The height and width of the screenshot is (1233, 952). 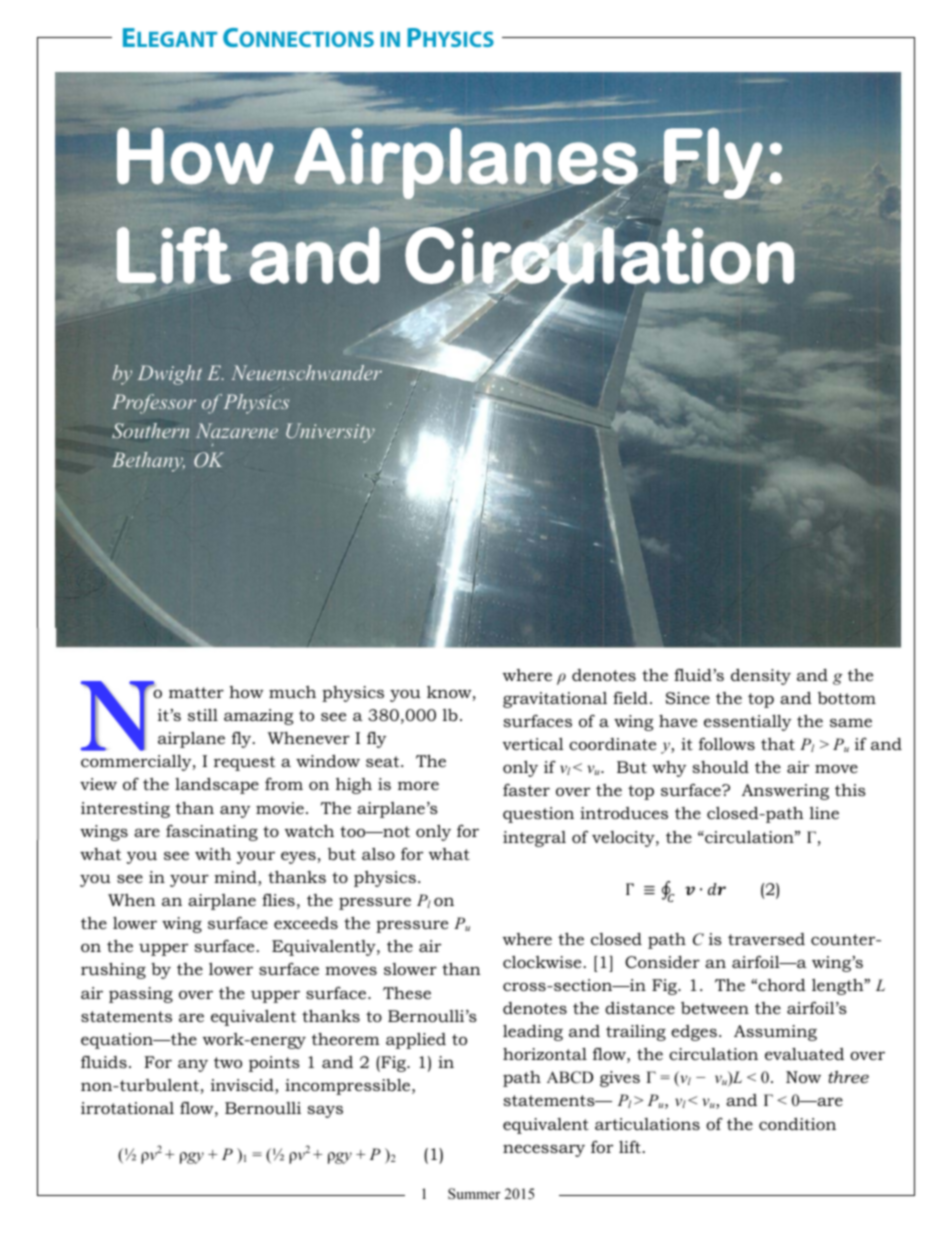 I want to click on inviscid, so click(x=243, y=1086).
